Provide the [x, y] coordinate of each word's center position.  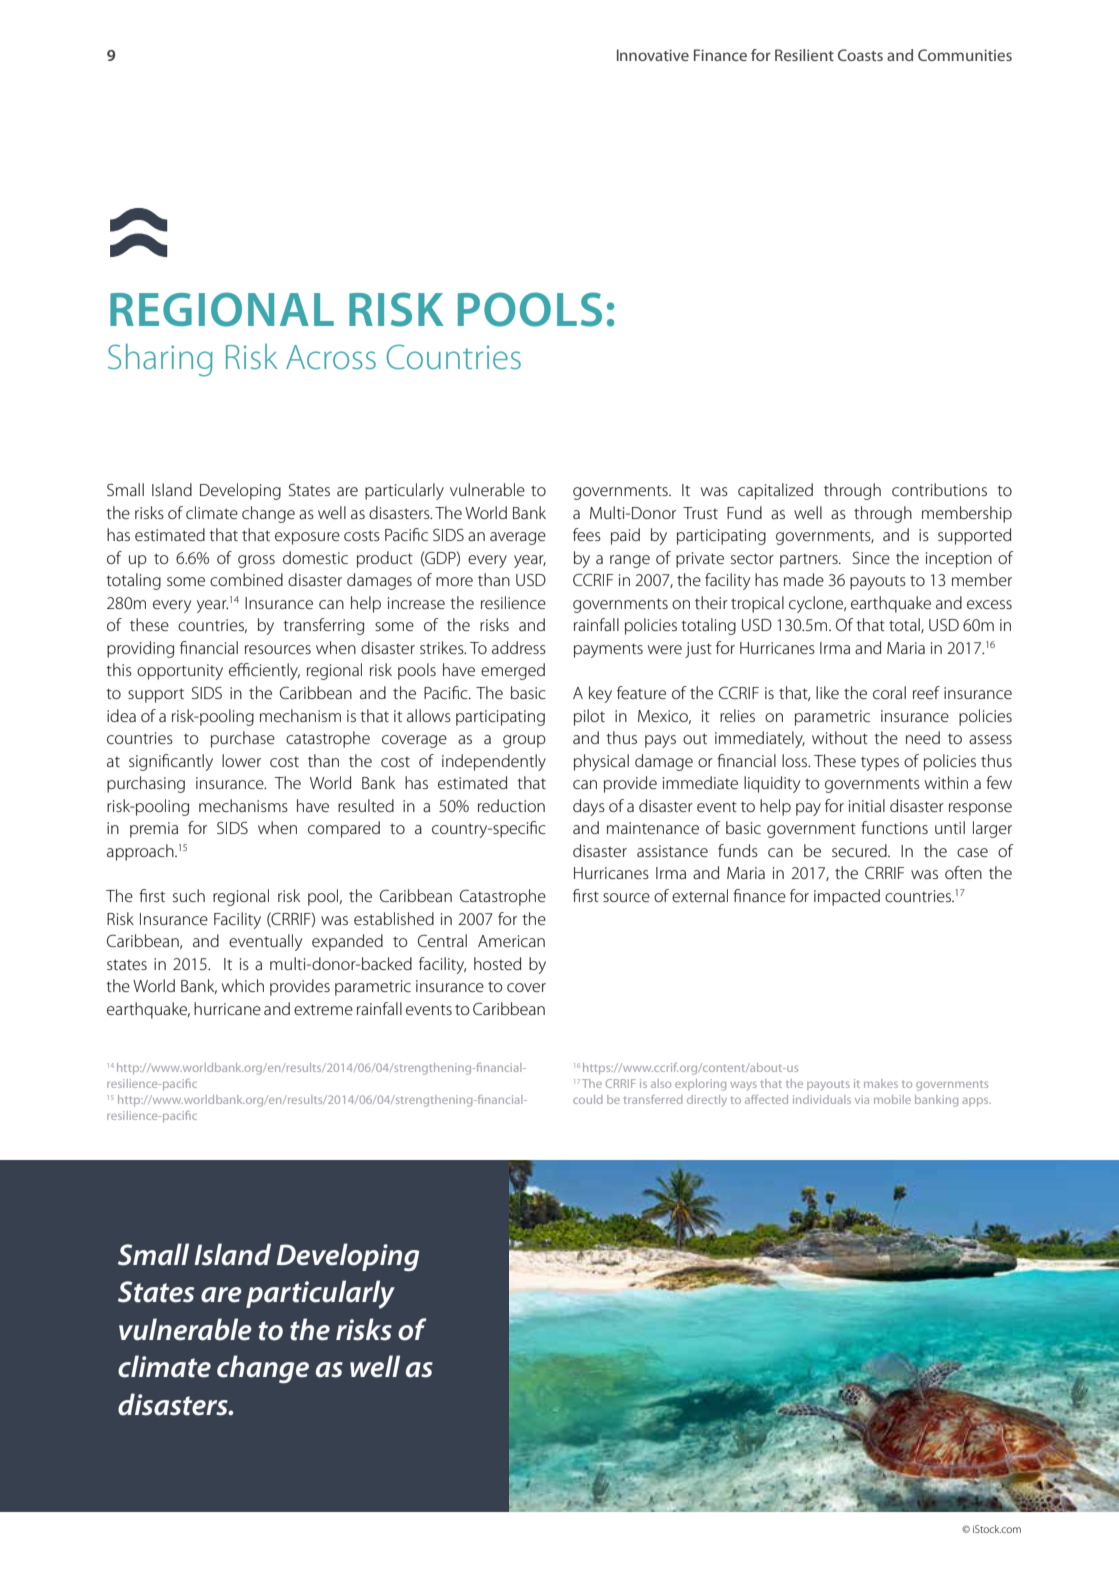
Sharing [160, 360]
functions [894, 827]
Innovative [653, 55]
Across [331, 357]
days [589, 807]
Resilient [804, 55]
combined [246, 579]
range [630, 561]
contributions [939, 489]
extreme [323, 1009]
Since [871, 557]
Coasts [860, 55]
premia [154, 830]
